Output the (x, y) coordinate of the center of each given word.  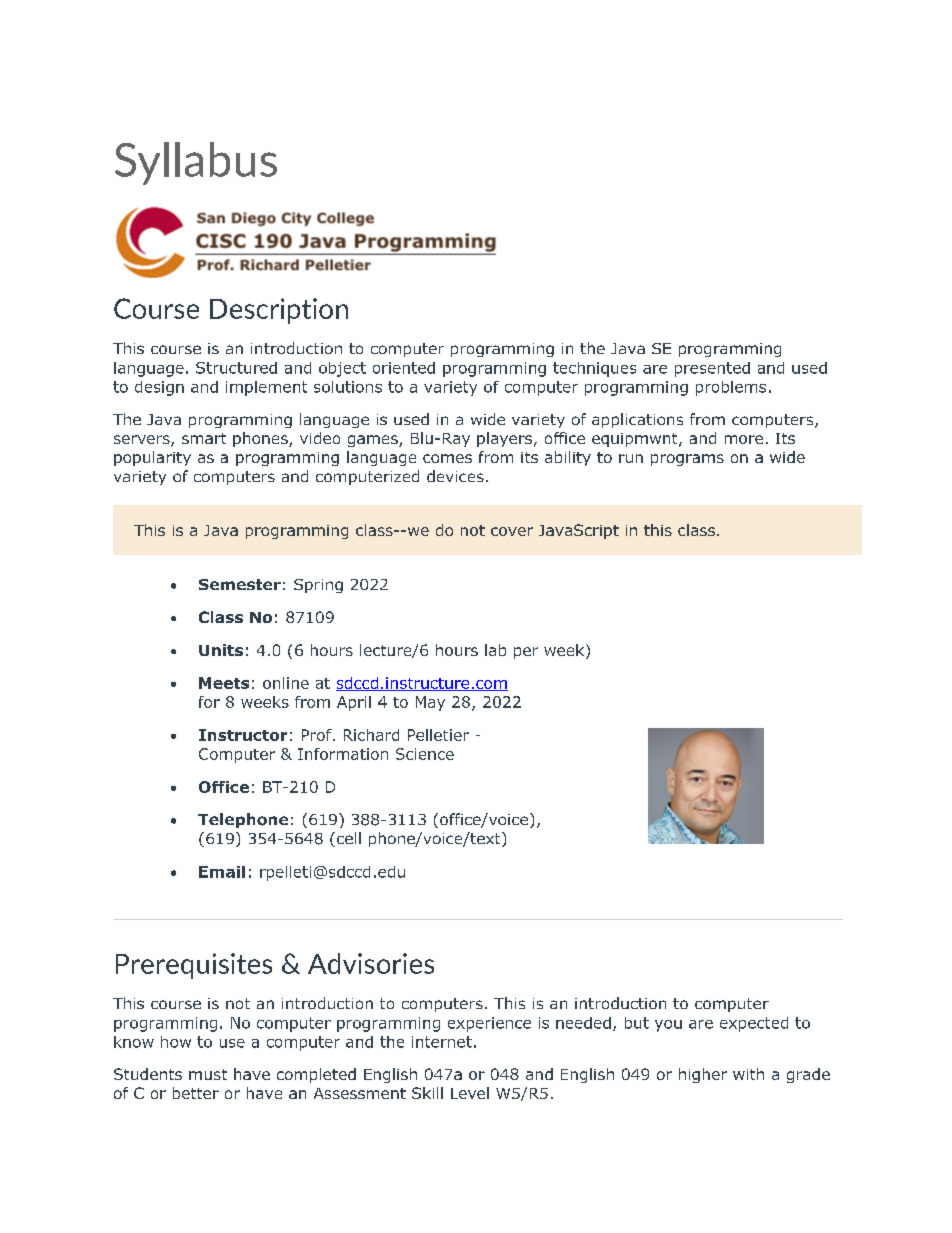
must (208, 1074)
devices (455, 476)
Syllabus (196, 163)
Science (425, 754)
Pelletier (438, 735)
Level (470, 1093)
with (748, 1074)
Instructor (243, 735)
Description (279, 311)
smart (204, 438)
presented (712, 369)
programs (687, 460)
